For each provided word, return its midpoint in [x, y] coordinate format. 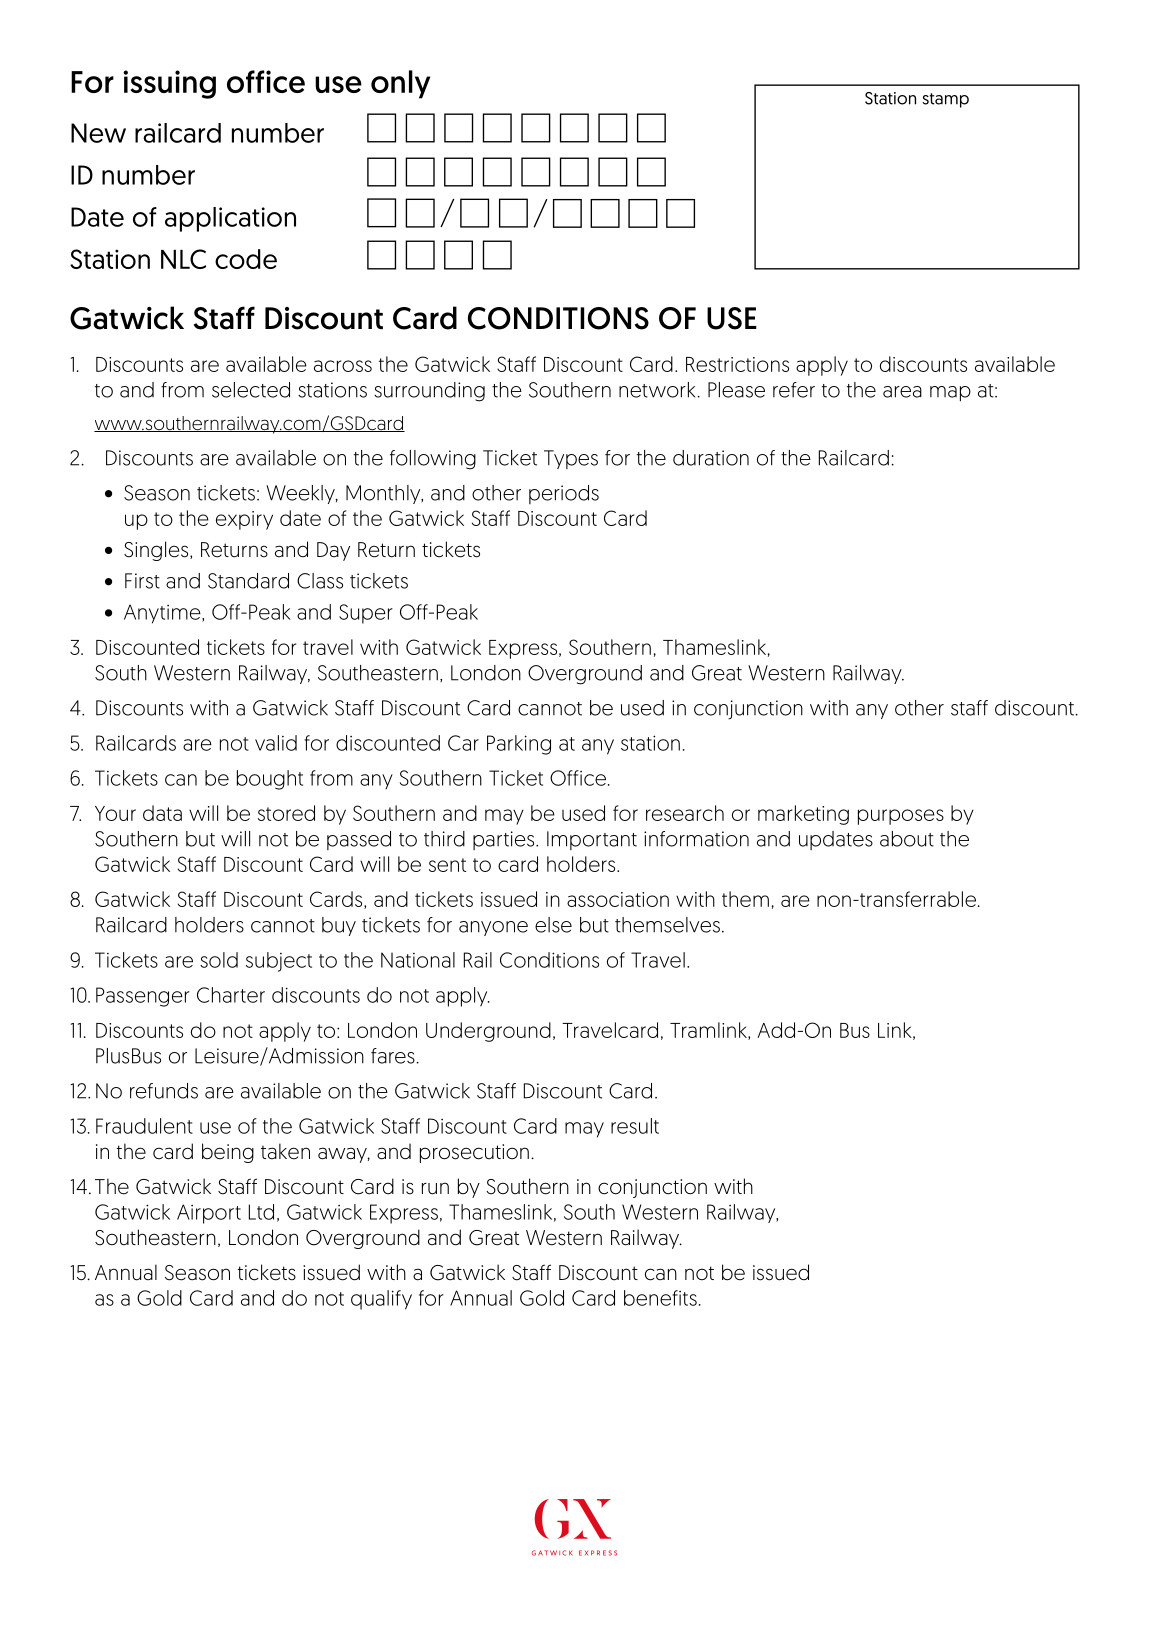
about [907, 839]
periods [564, 494]
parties [505, 840]
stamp [945, 100]
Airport [209, 1214]
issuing [169, 84]
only [400, 84]
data [162, 813]
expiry [244, 520]
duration [711, 458]
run [435, 1188]
